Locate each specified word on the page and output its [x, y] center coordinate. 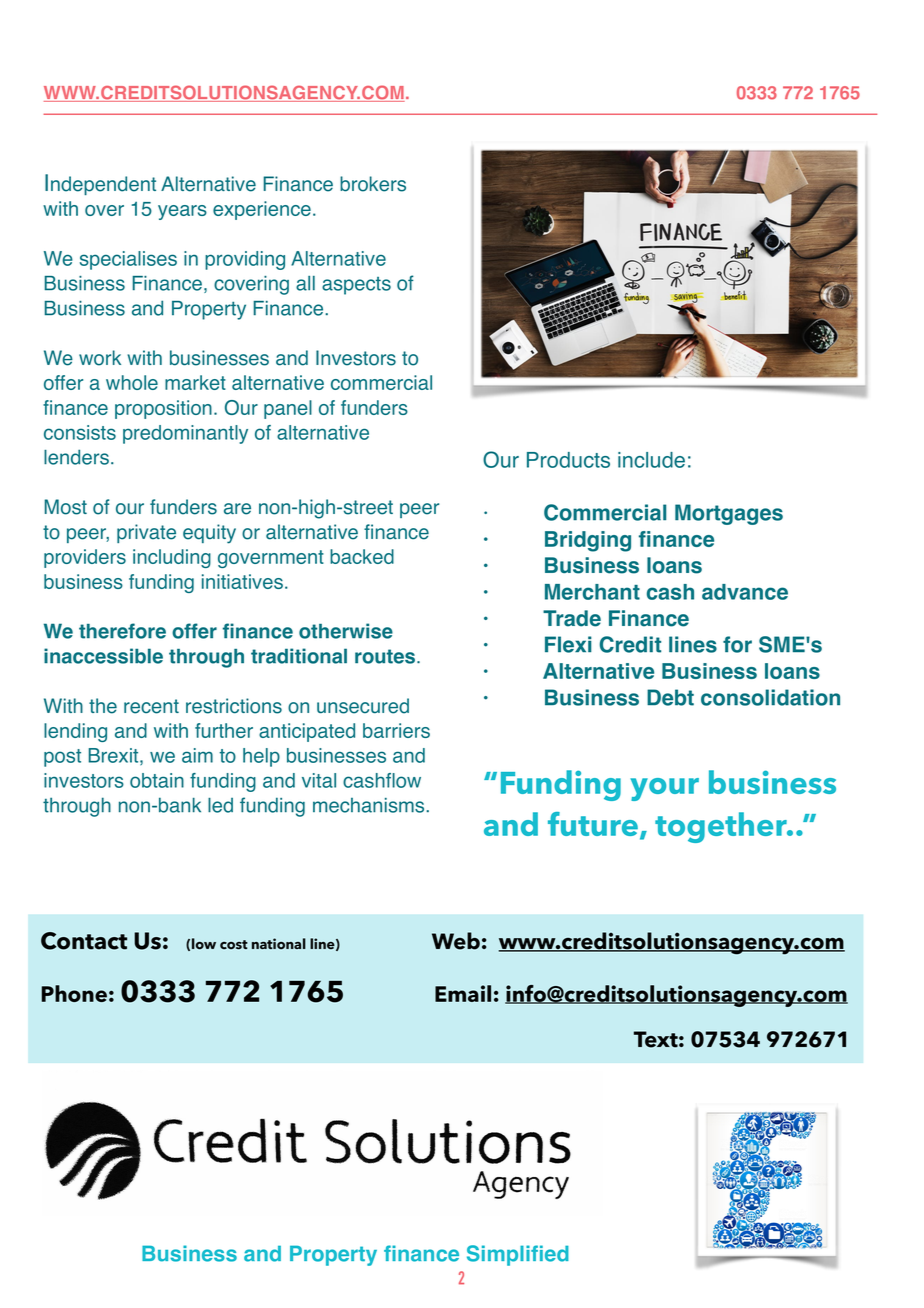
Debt [670, 697]
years [182, 212]
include [651, 460]
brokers [373, 184]
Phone [74, 993]
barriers [396, 730]
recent [151, 706]
